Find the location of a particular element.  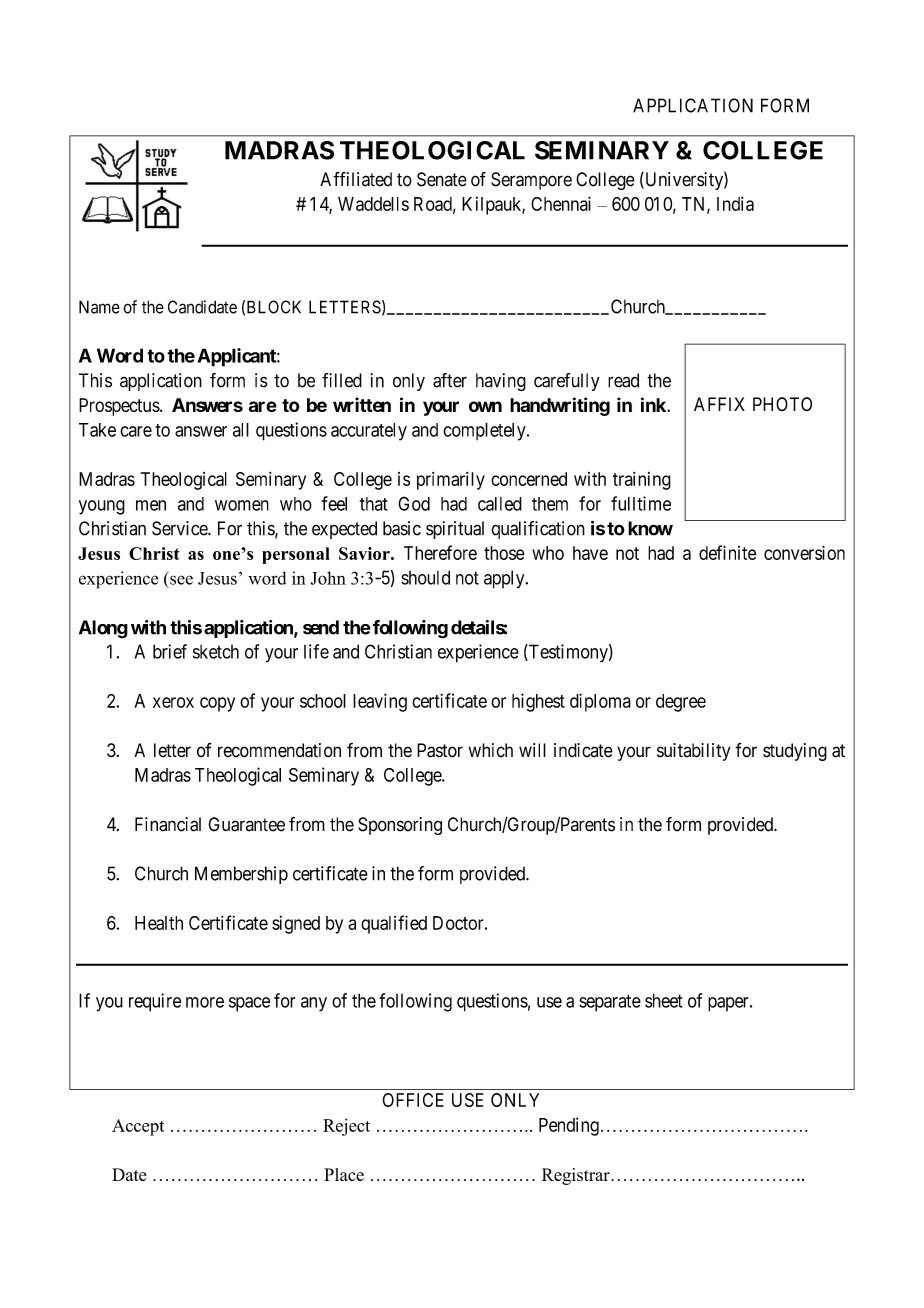

Sponsoring is located at coordinates (400, 826).
